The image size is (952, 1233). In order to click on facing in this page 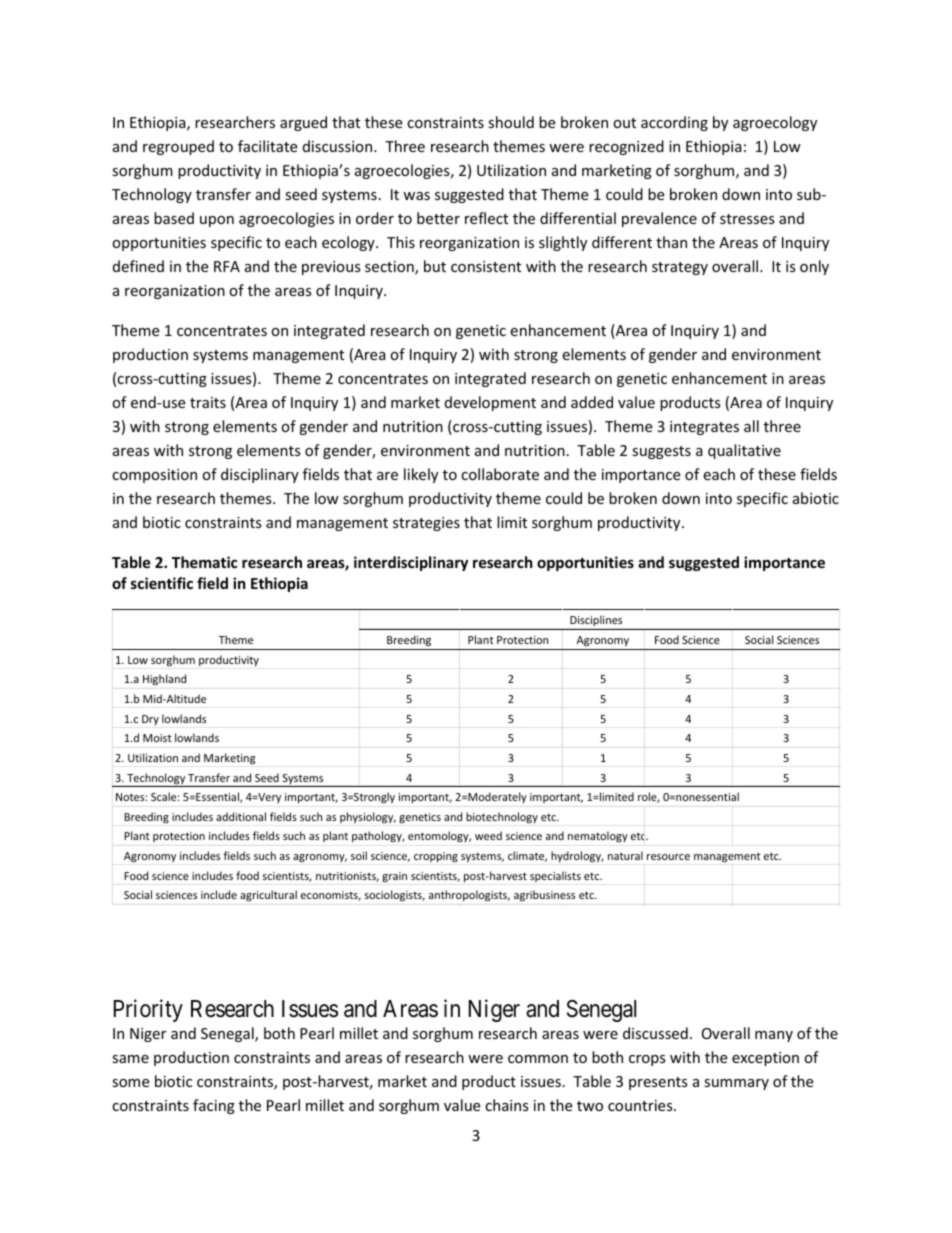, I will do `click(214, 1106)`.
